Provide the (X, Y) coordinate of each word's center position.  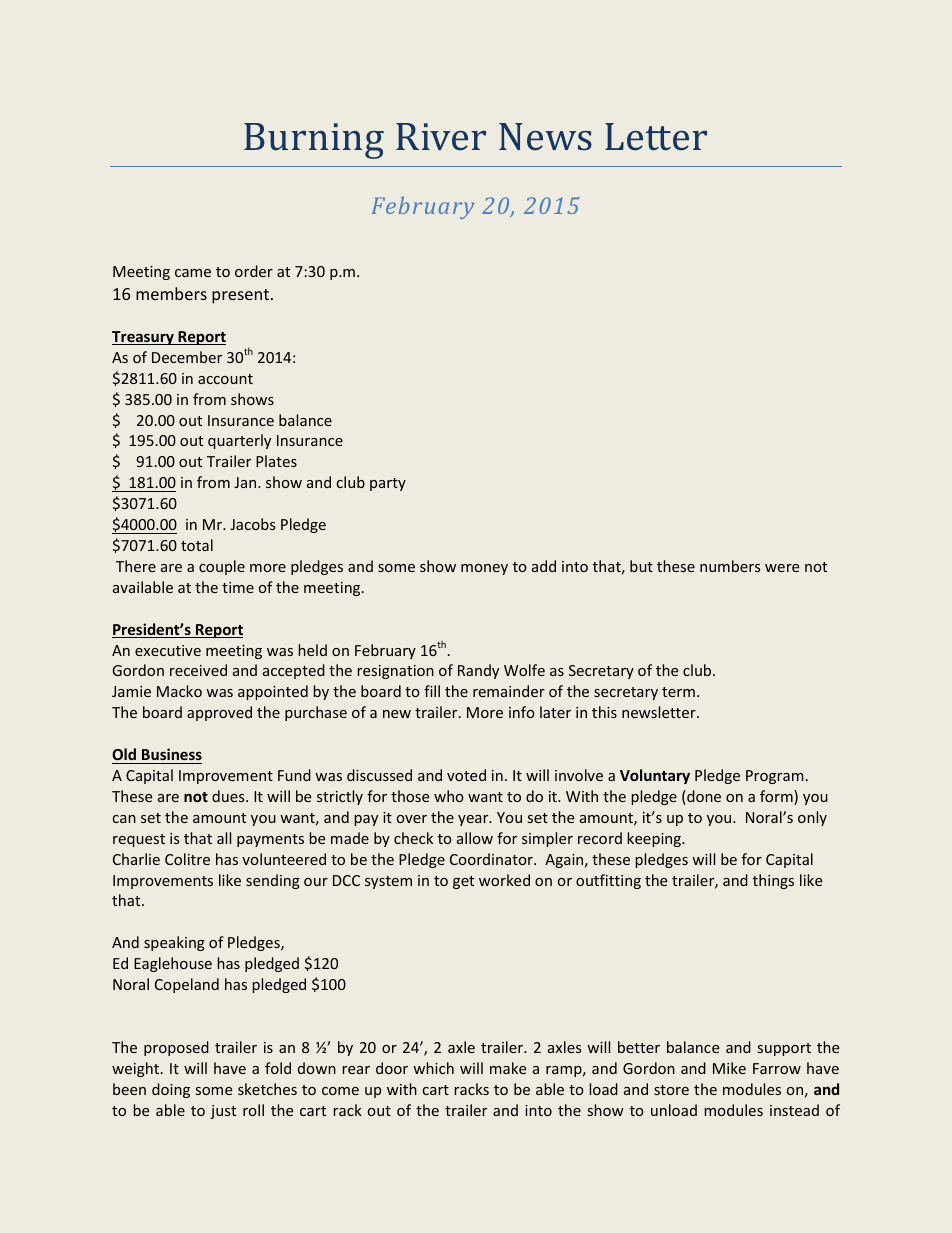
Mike (729, 1068)
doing (171, 1090)
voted (466, 775)
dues (229, 796)
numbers (730, 566)
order (254, 271)
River (441, 137)
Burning (314, 141)
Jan (246, 482)
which (433, 1068)
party (388, 484)
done (703, 797)
